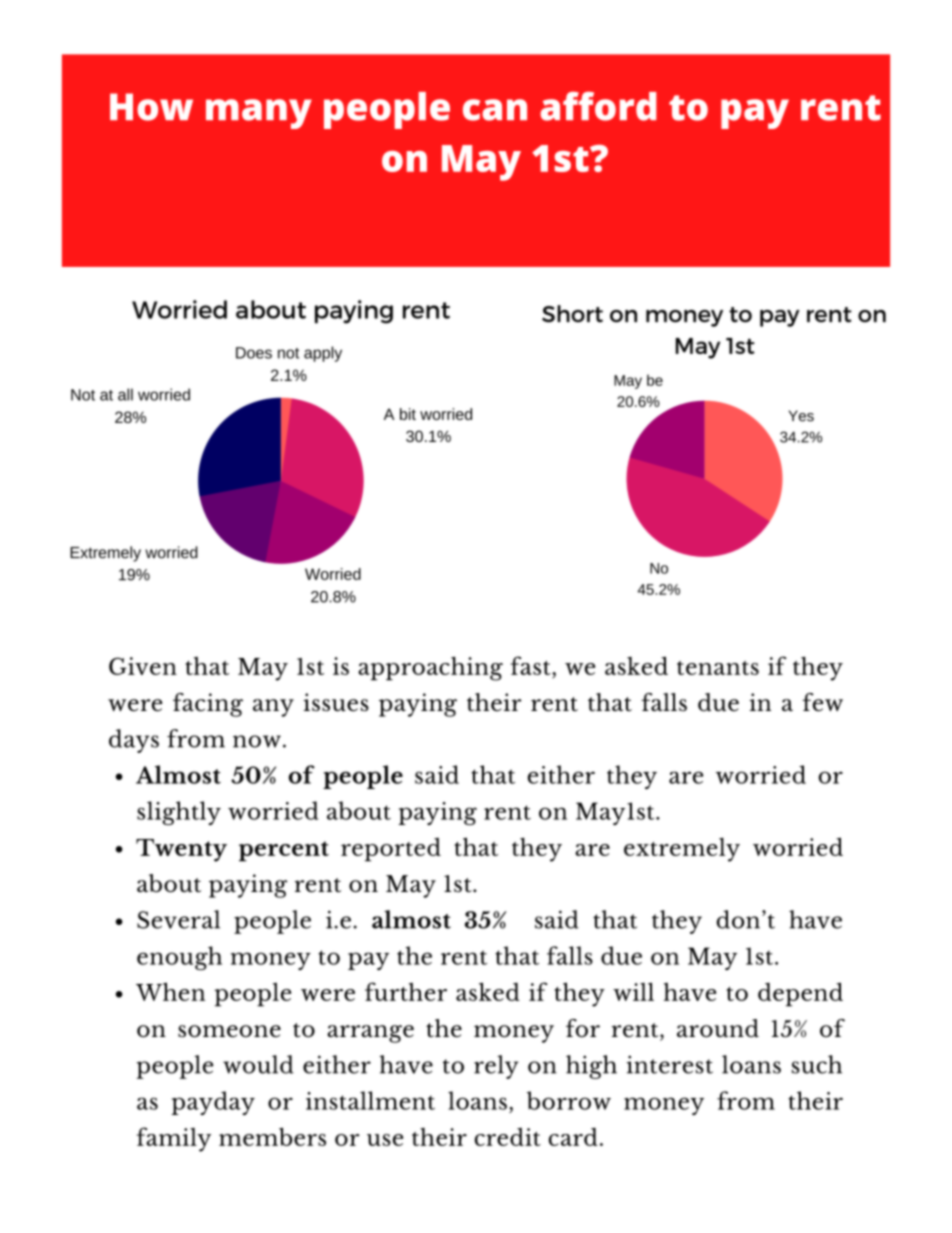 The height and width of the screenshot is (1233, 952). Describe the element at coordinates (391, 849) in the screenshot. I see `reported` at that location.
